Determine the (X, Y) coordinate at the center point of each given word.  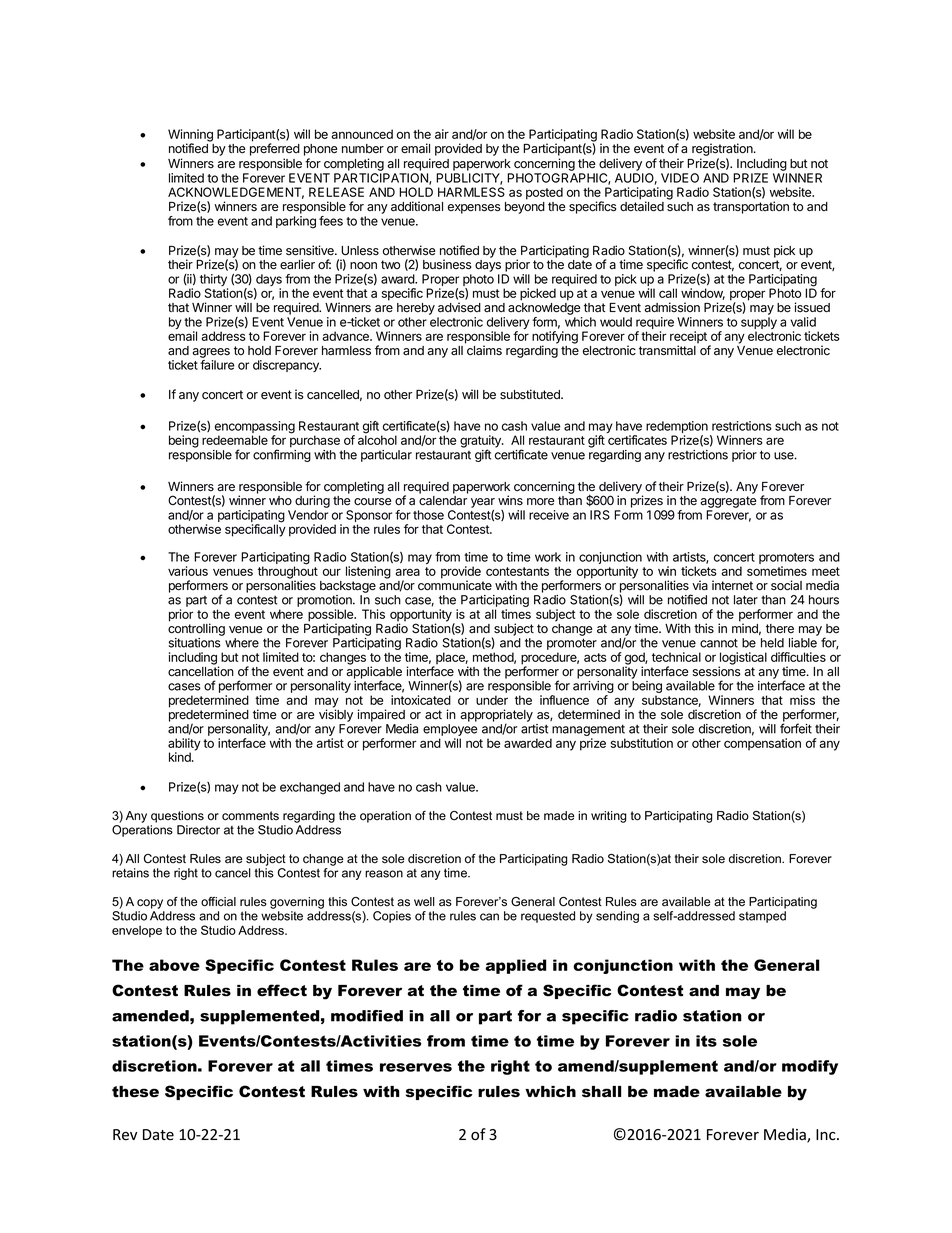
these (135, 1092)
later (746, 600)
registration (723, 149)
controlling (196, 629)
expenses (474, 209)
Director (198, 830)
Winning (190, 136)
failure (217, 365)
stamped (762, 917)
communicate (455, 585)
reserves (416, 1067)
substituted (531, 394)
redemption (677, 428)
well (424, 902)
